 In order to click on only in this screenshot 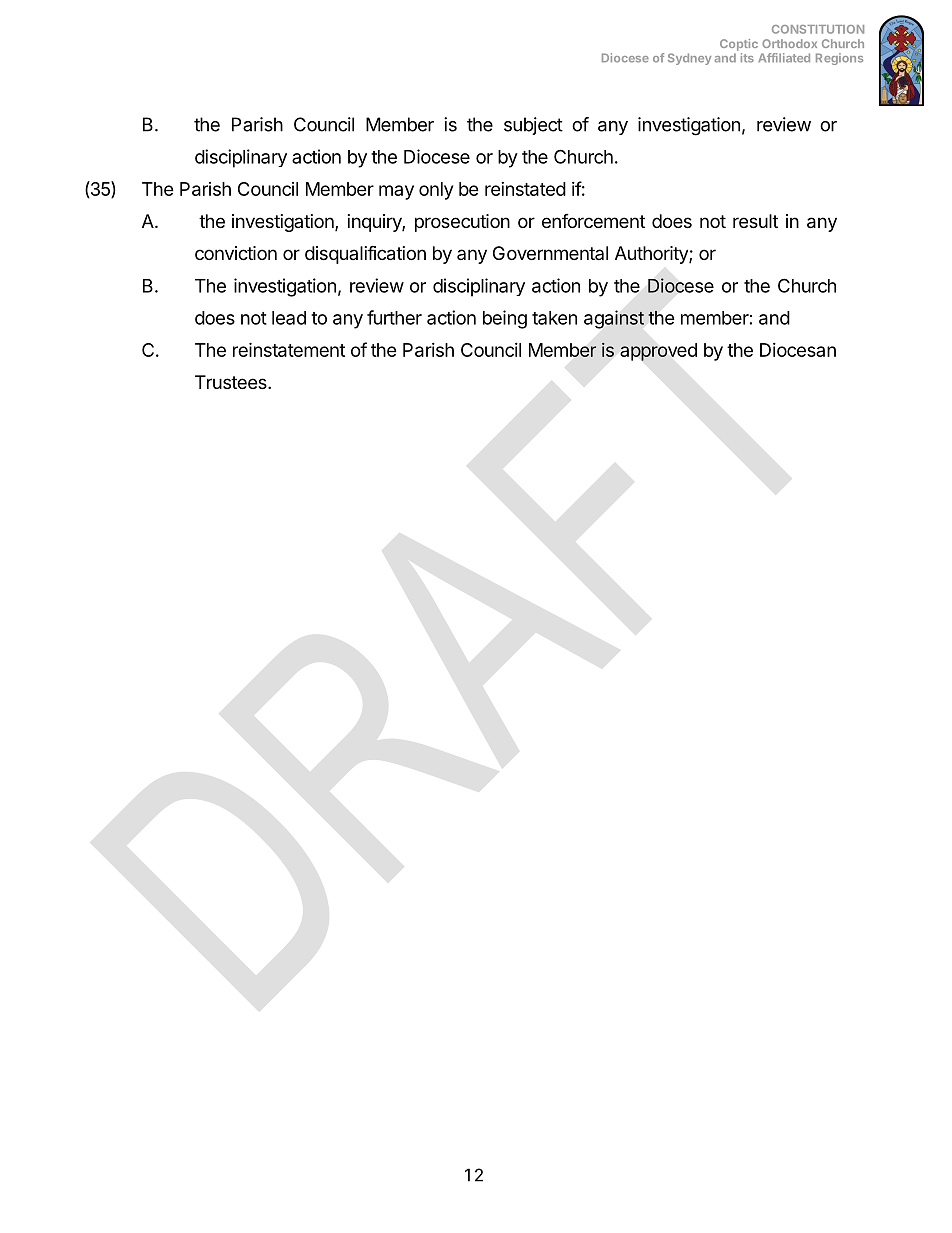, I will do `click(436, 191)`.
